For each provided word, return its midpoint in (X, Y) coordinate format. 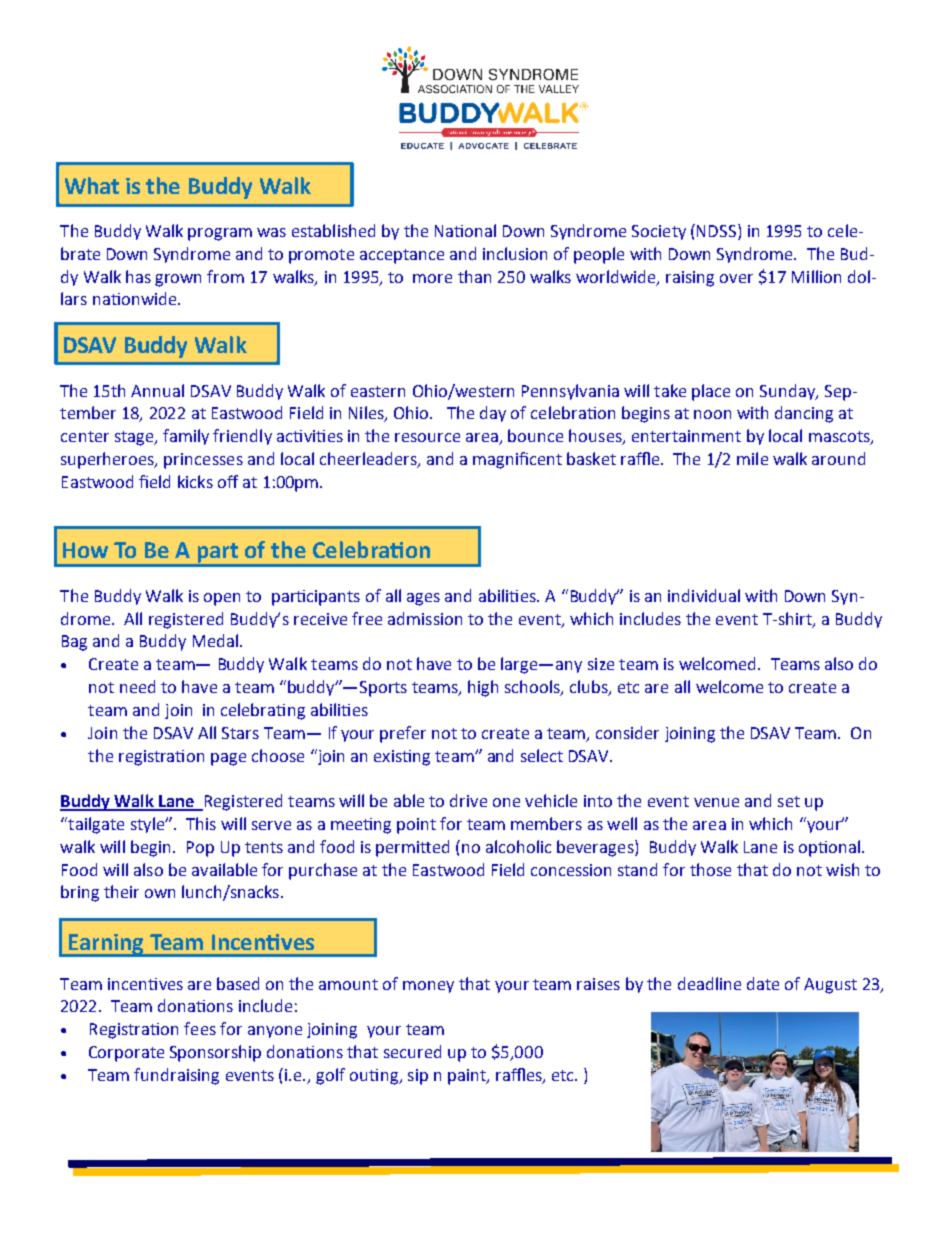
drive (468, 800)
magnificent (517, 460)
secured (412, 1051)
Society (659, 232)
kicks (195, 481)
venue (716, 802)
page (228, 759)
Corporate (126, 1054)
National (465, 230)
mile (752, 458)
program (220, 234)
